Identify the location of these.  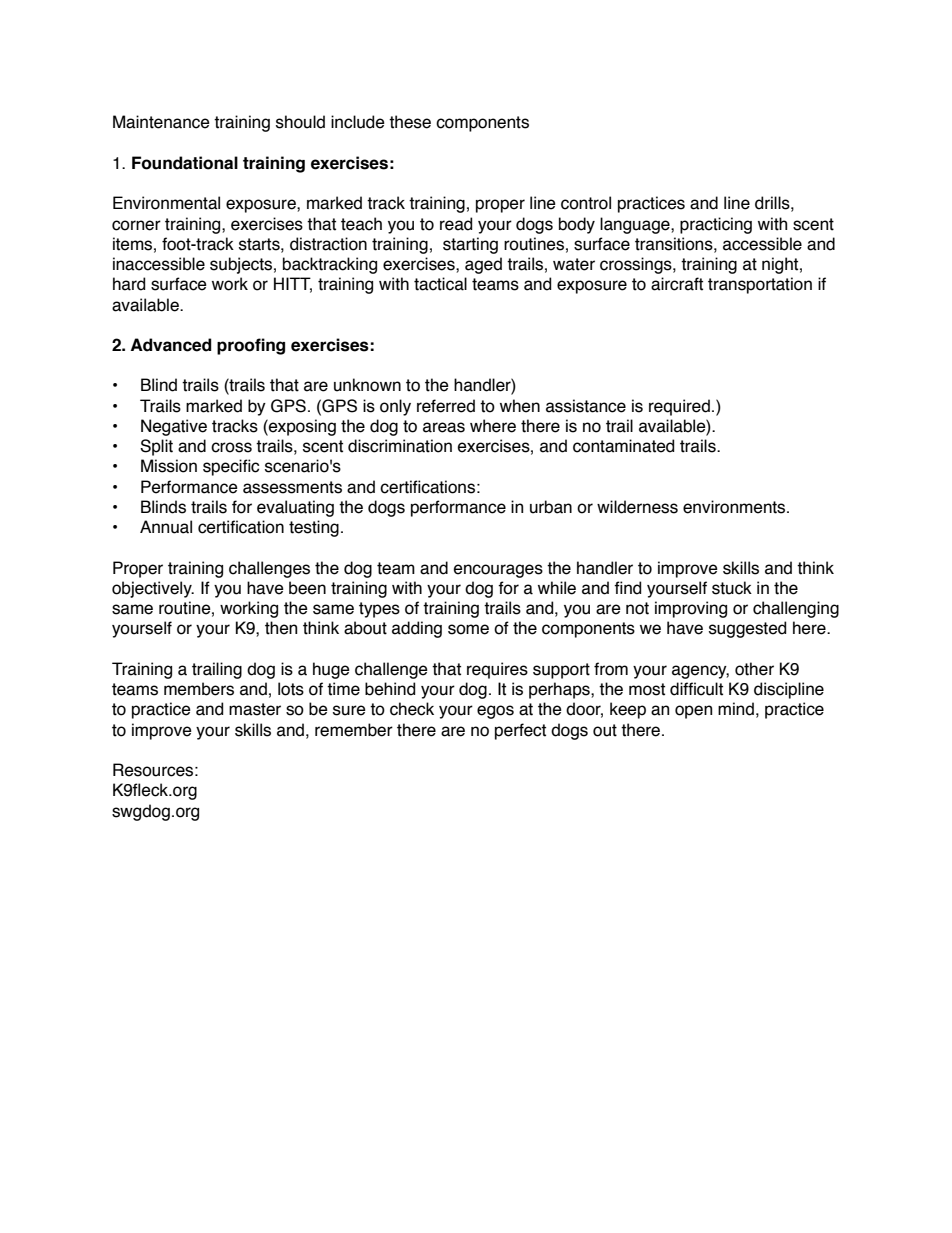
(410, 122).
